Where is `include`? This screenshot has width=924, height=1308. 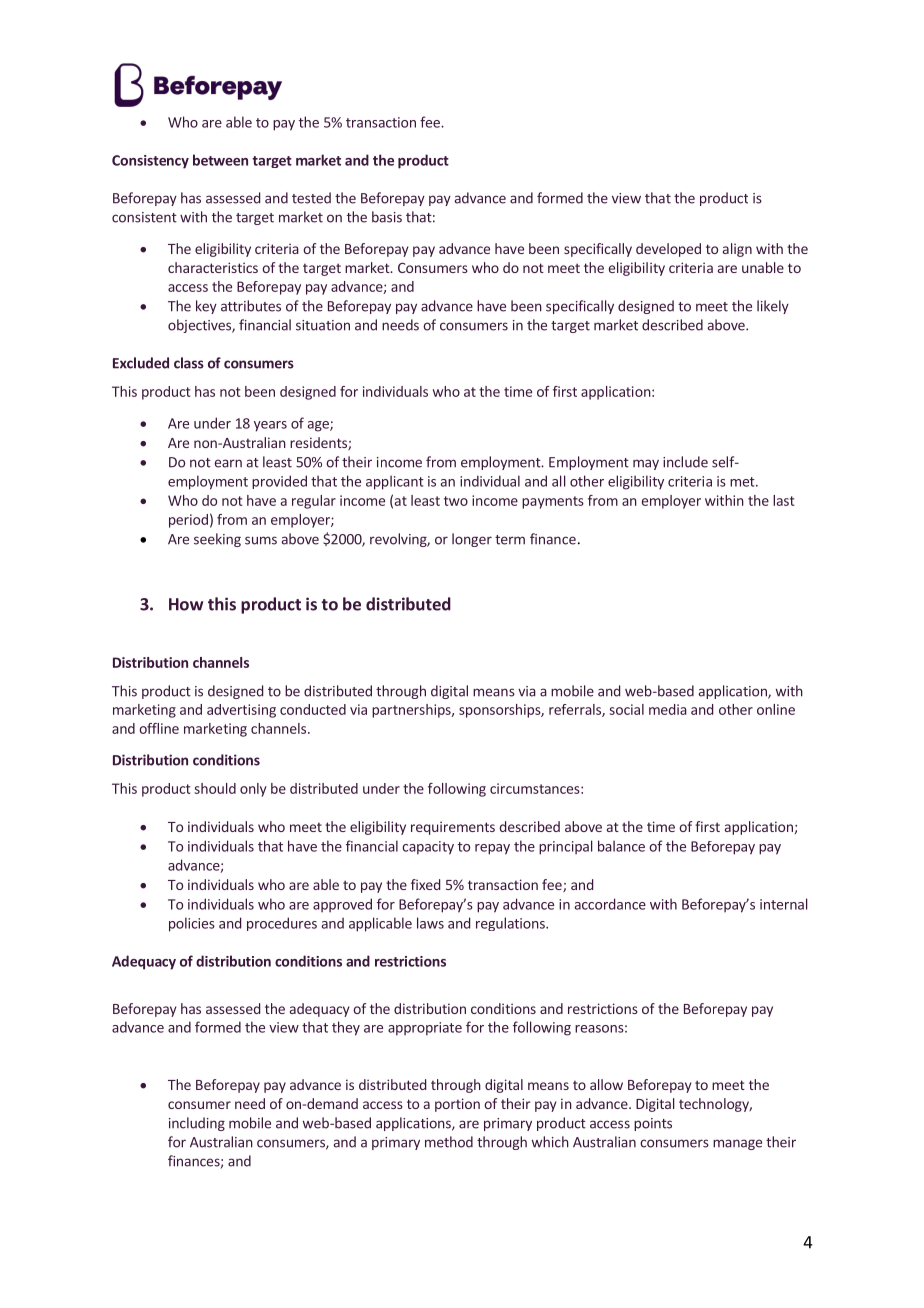
include is located at coordinates (685, 462).
